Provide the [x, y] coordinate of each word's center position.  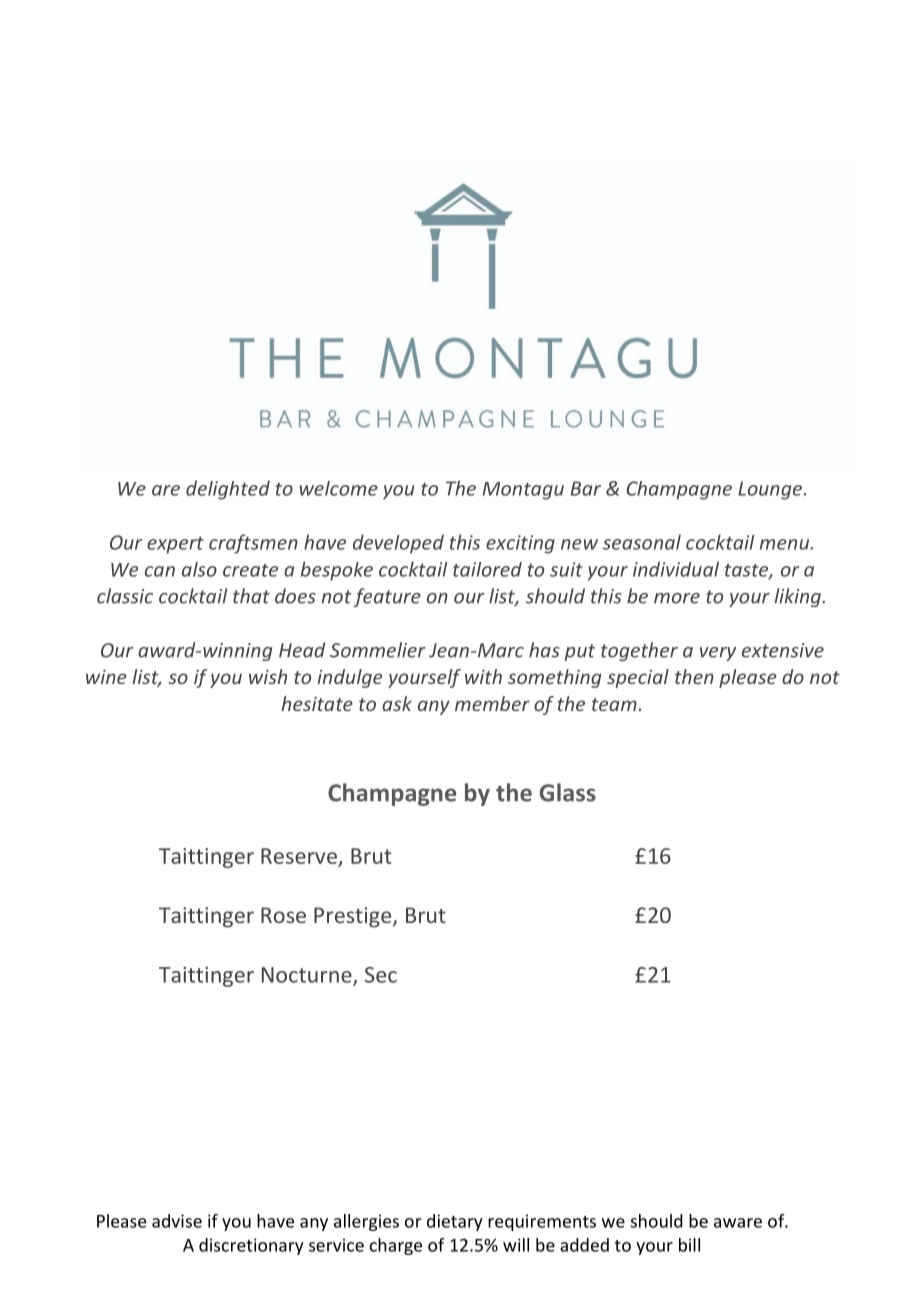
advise [177, 1221]
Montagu [523, 491]
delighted [228, 490]
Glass [568, 792]
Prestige [354, 917]
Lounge [770, 490]
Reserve [299, 856]
